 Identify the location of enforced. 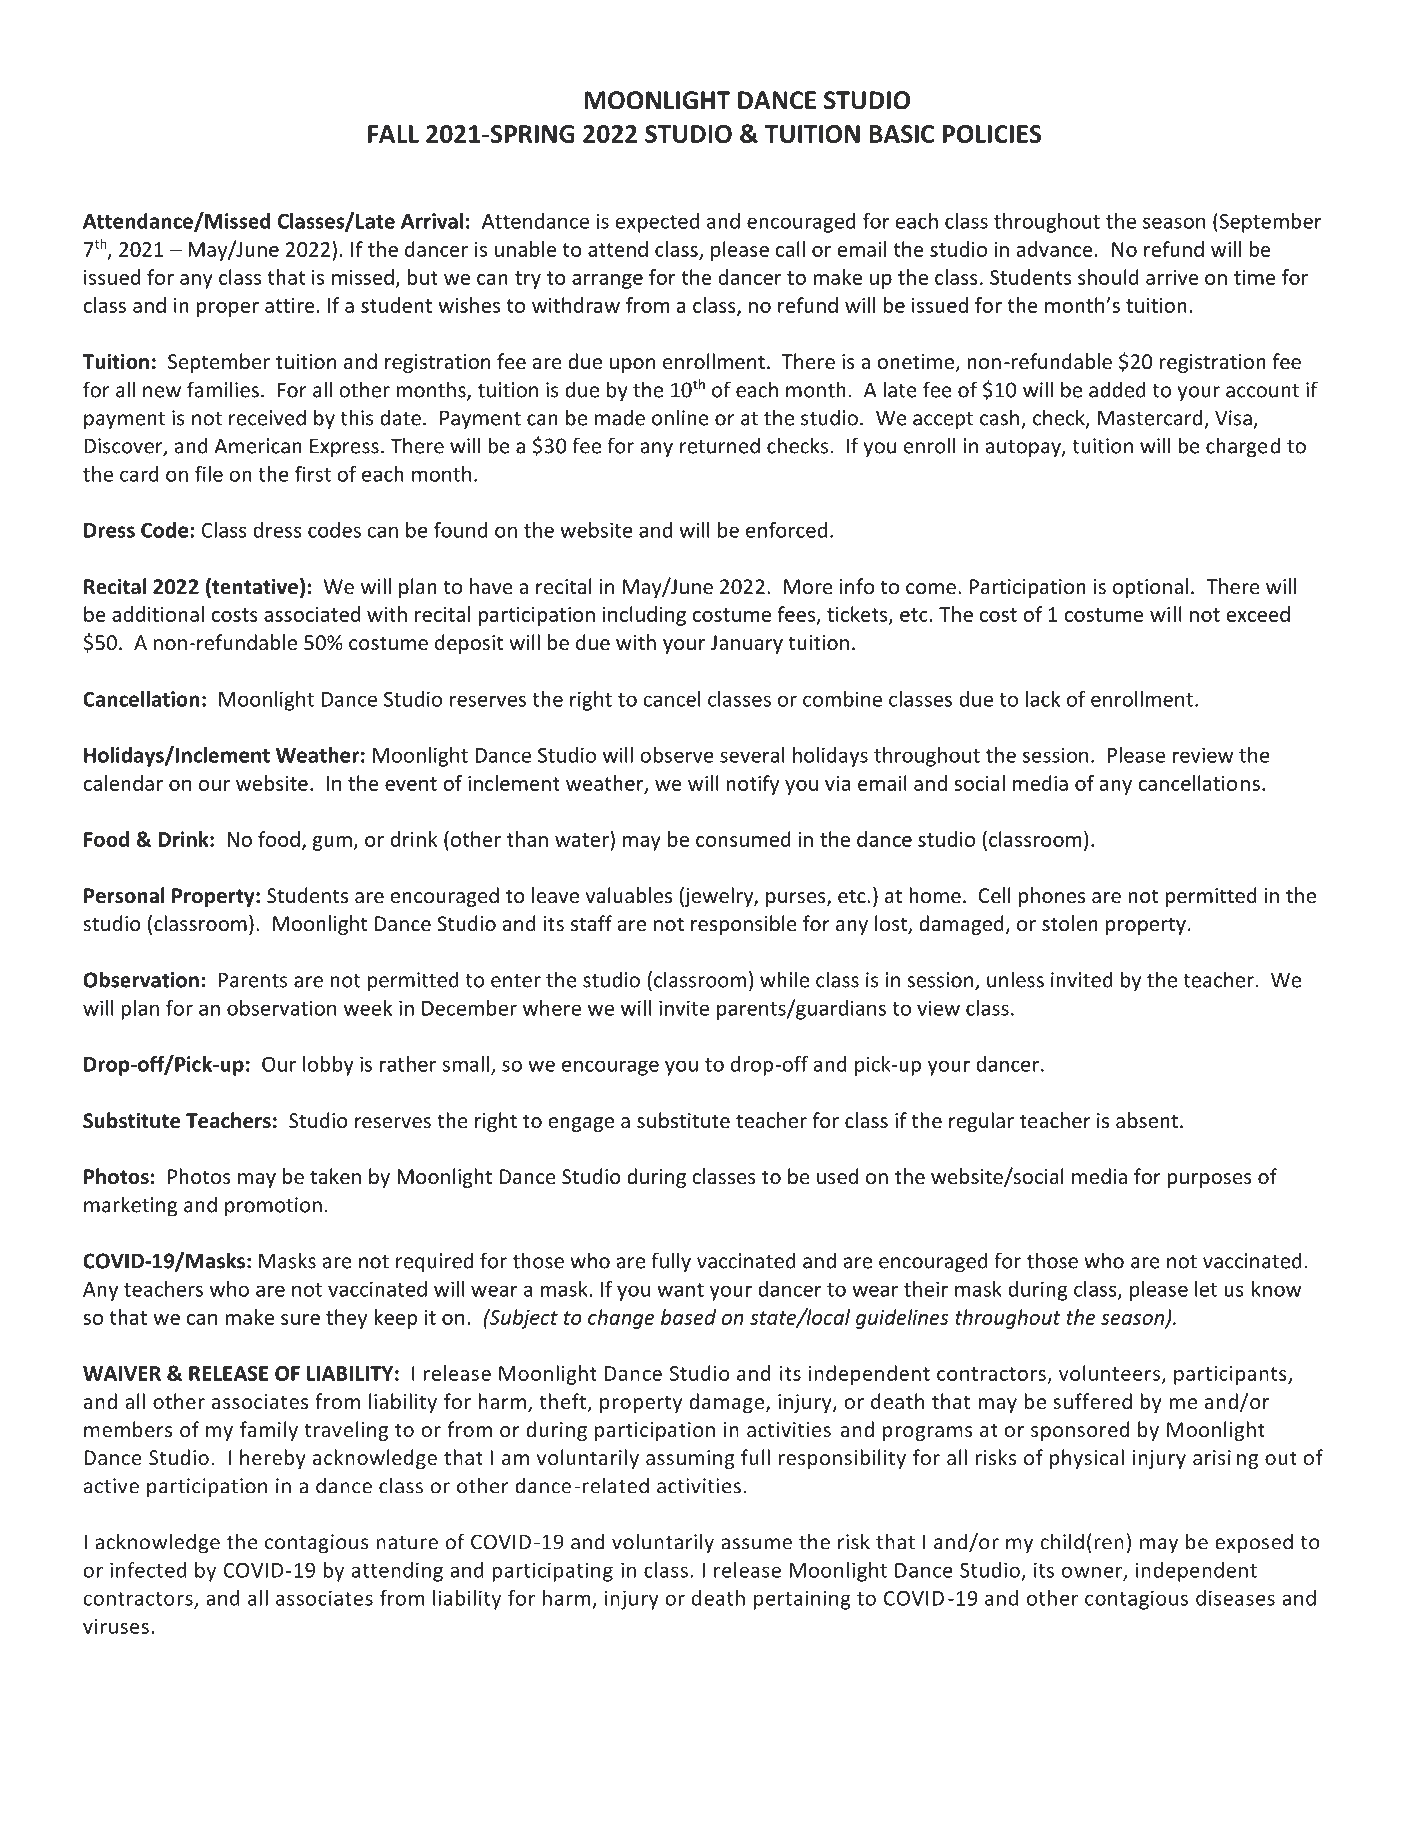
(786, 530).
